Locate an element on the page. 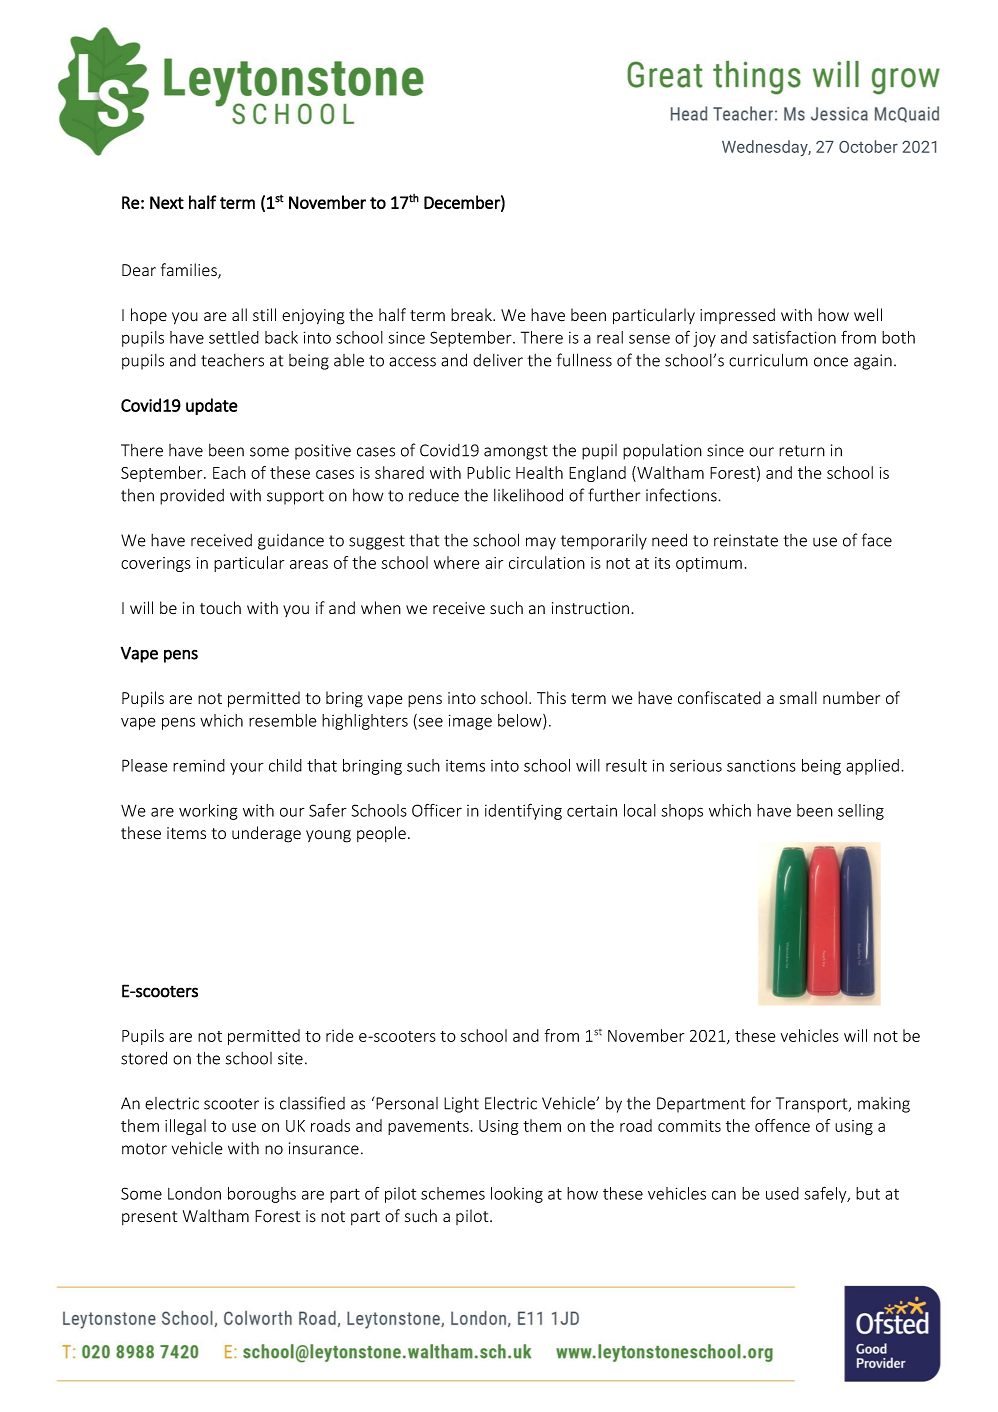 The height and width of the document is (1412, 998). Next is located at coordinates (167, 202).
